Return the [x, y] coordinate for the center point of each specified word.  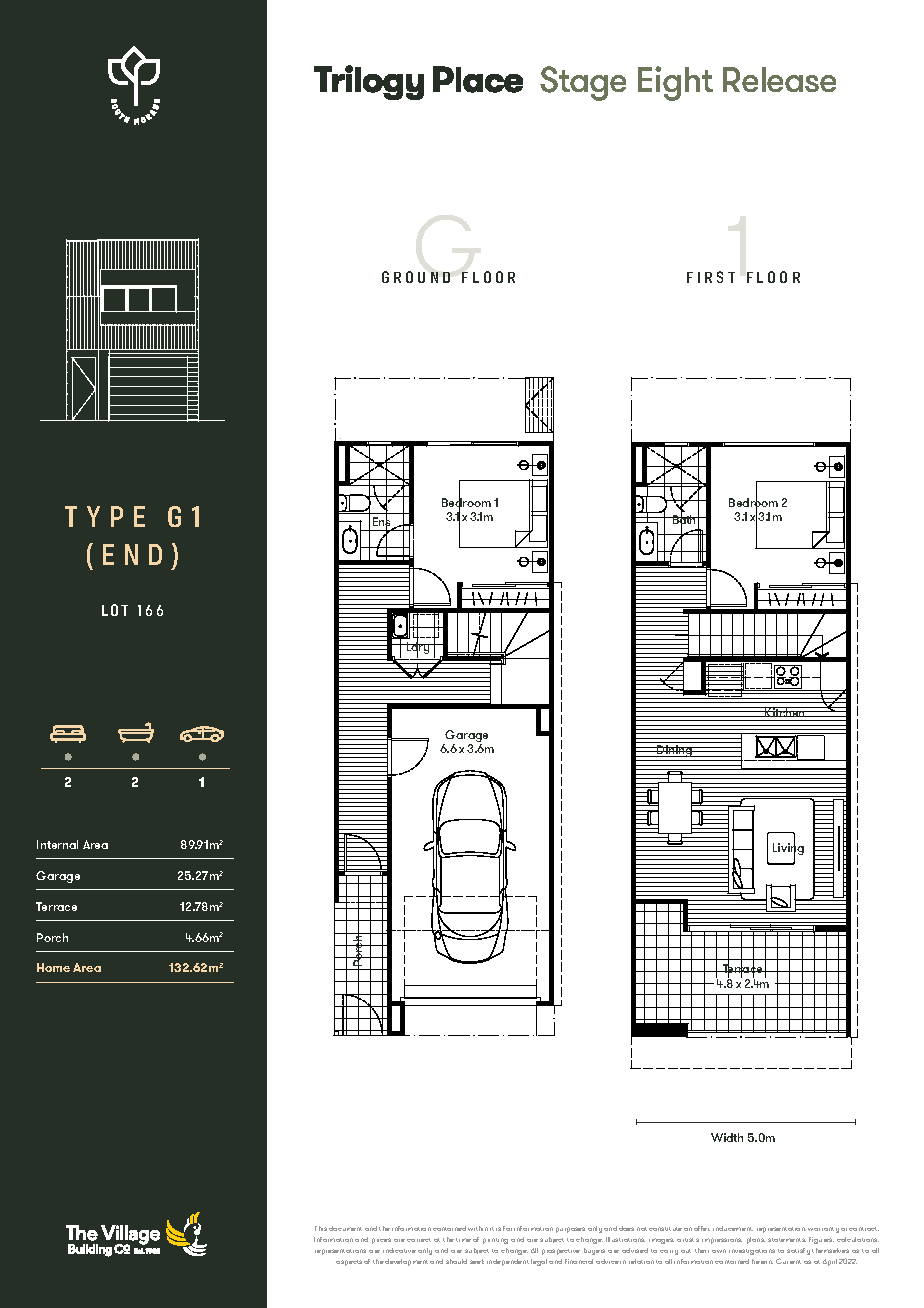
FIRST [711, 277]
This [321, 1228]
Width [727, 1137]
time [463, 1240]
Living [788, 849]
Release [779, 79]
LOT [115, 610]
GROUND [416, 277]
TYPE [105, 516]
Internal [57, 844]
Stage [583, 83]
